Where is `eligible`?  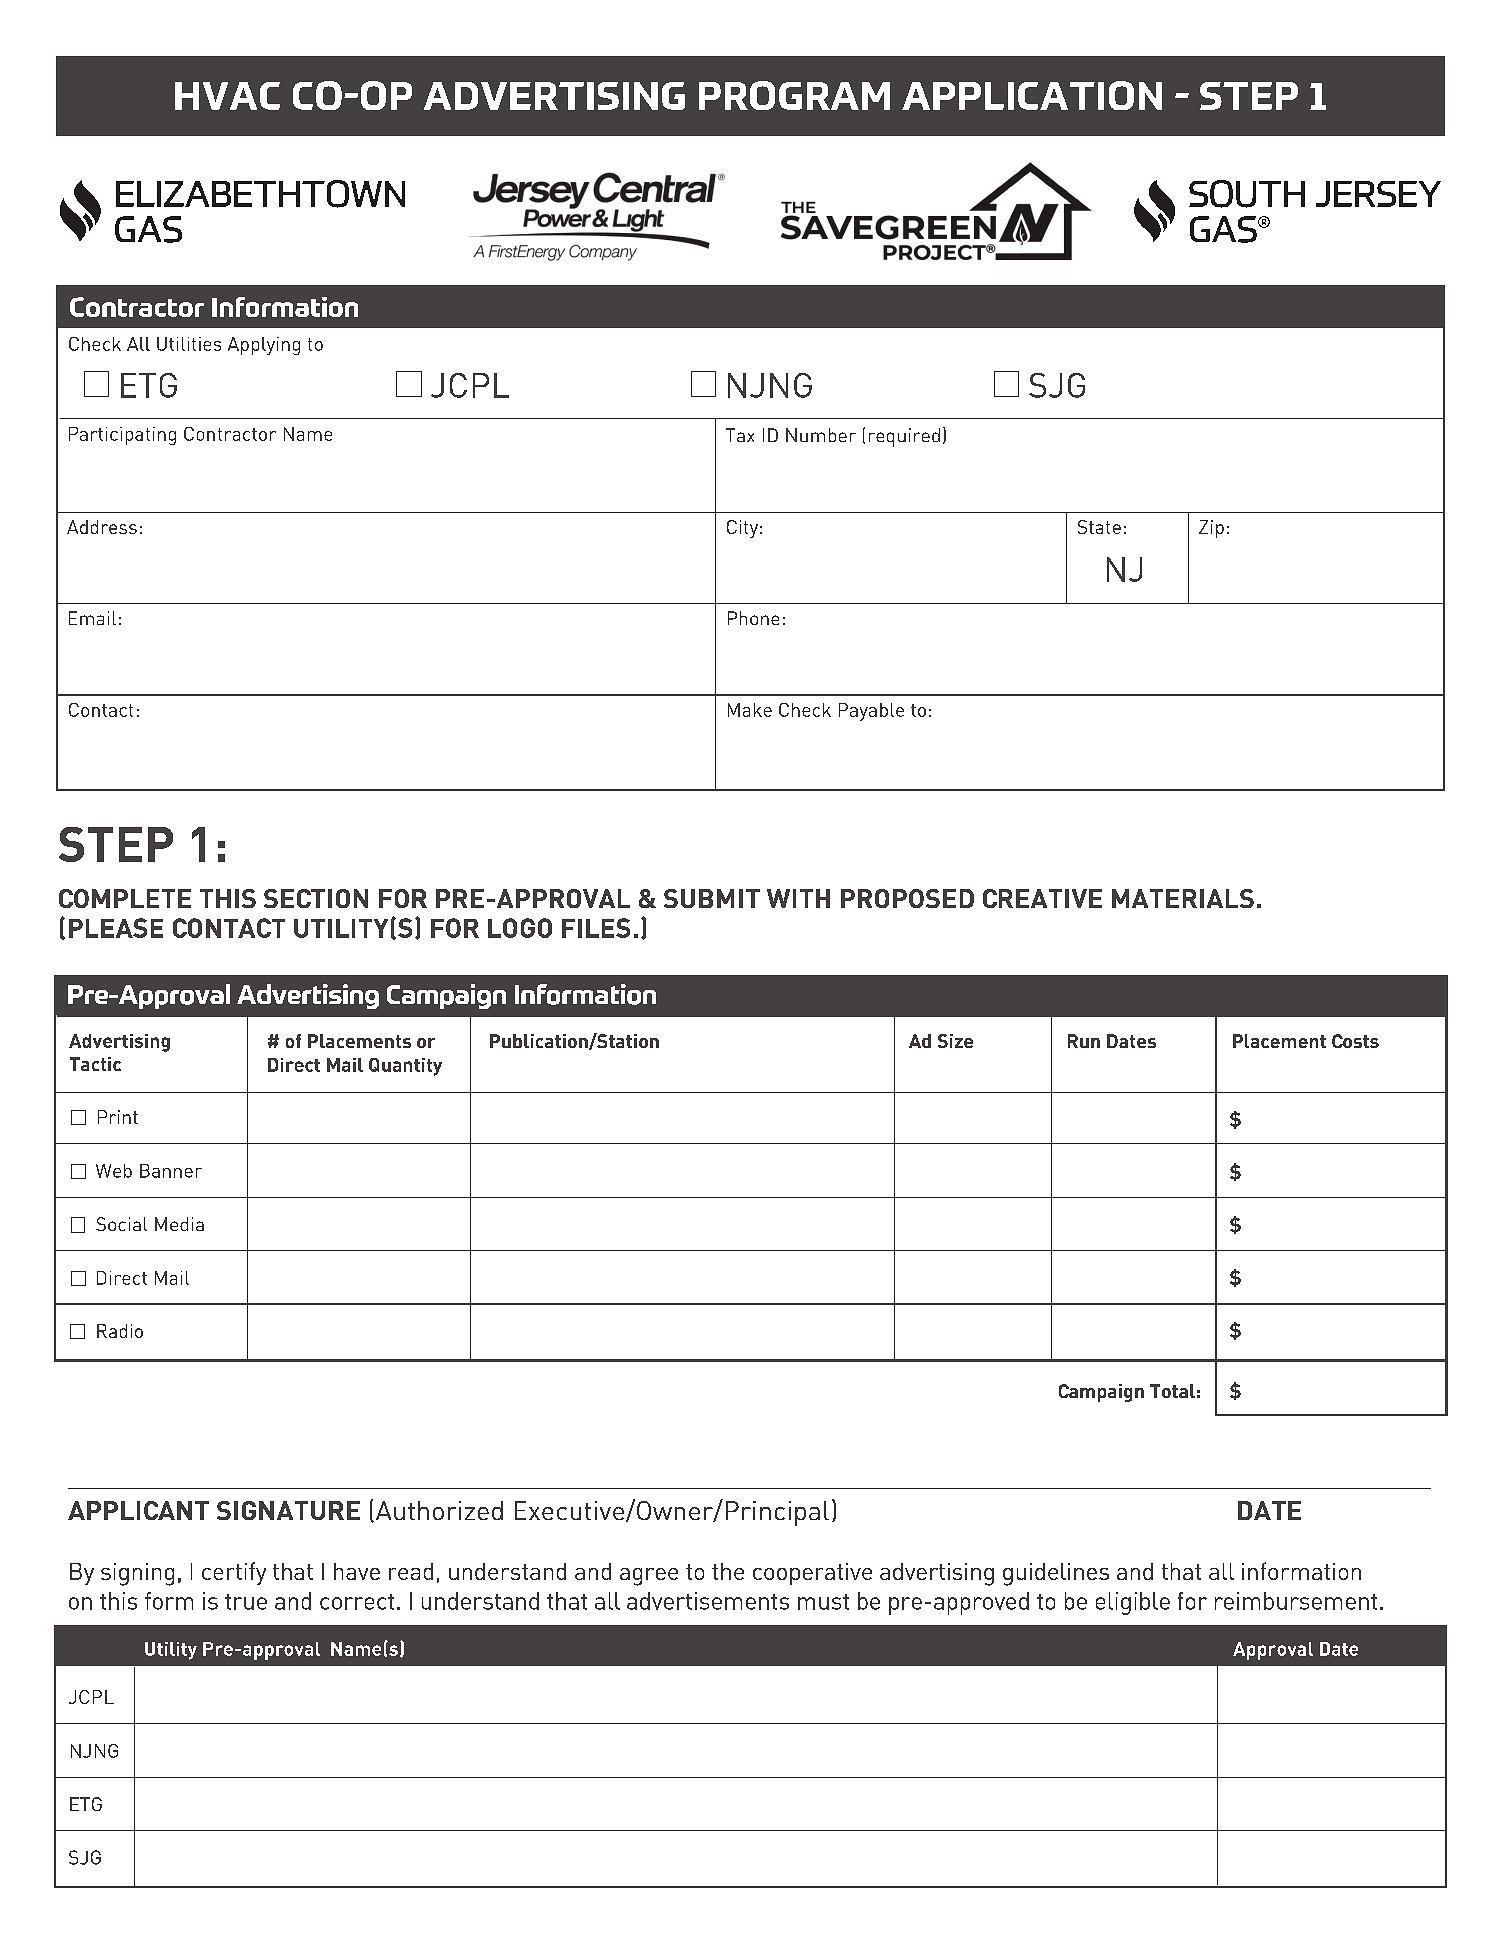
eligible is located at coordinates (1133, 1603).
